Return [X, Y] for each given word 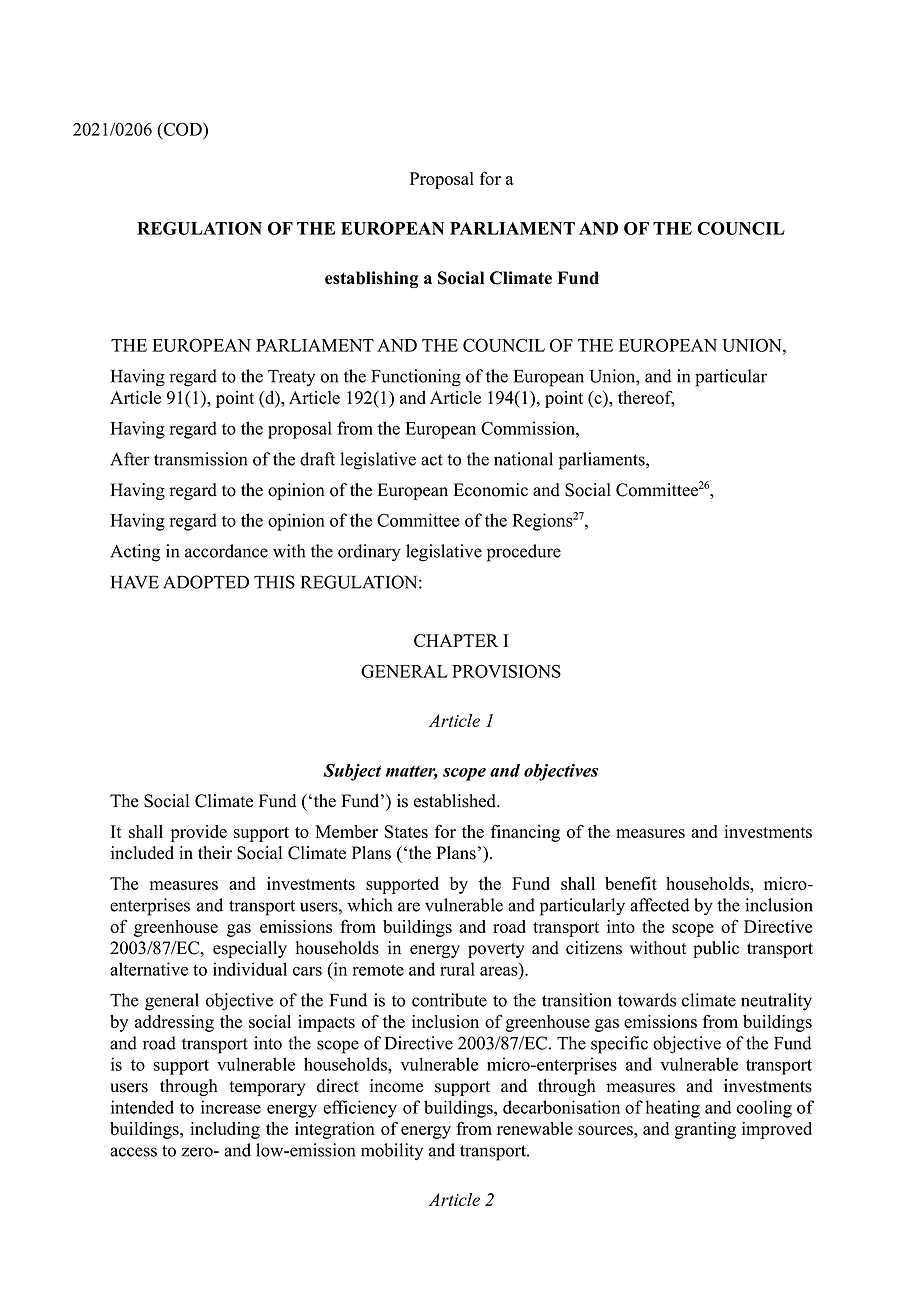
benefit [631, 883]
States [406, 831]
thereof [646, 398]
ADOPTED [206, 582]
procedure [524, 553]
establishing [372, 279]
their [215, 853]
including [225, 1130]
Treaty [291, 378]
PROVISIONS [506, 671]
